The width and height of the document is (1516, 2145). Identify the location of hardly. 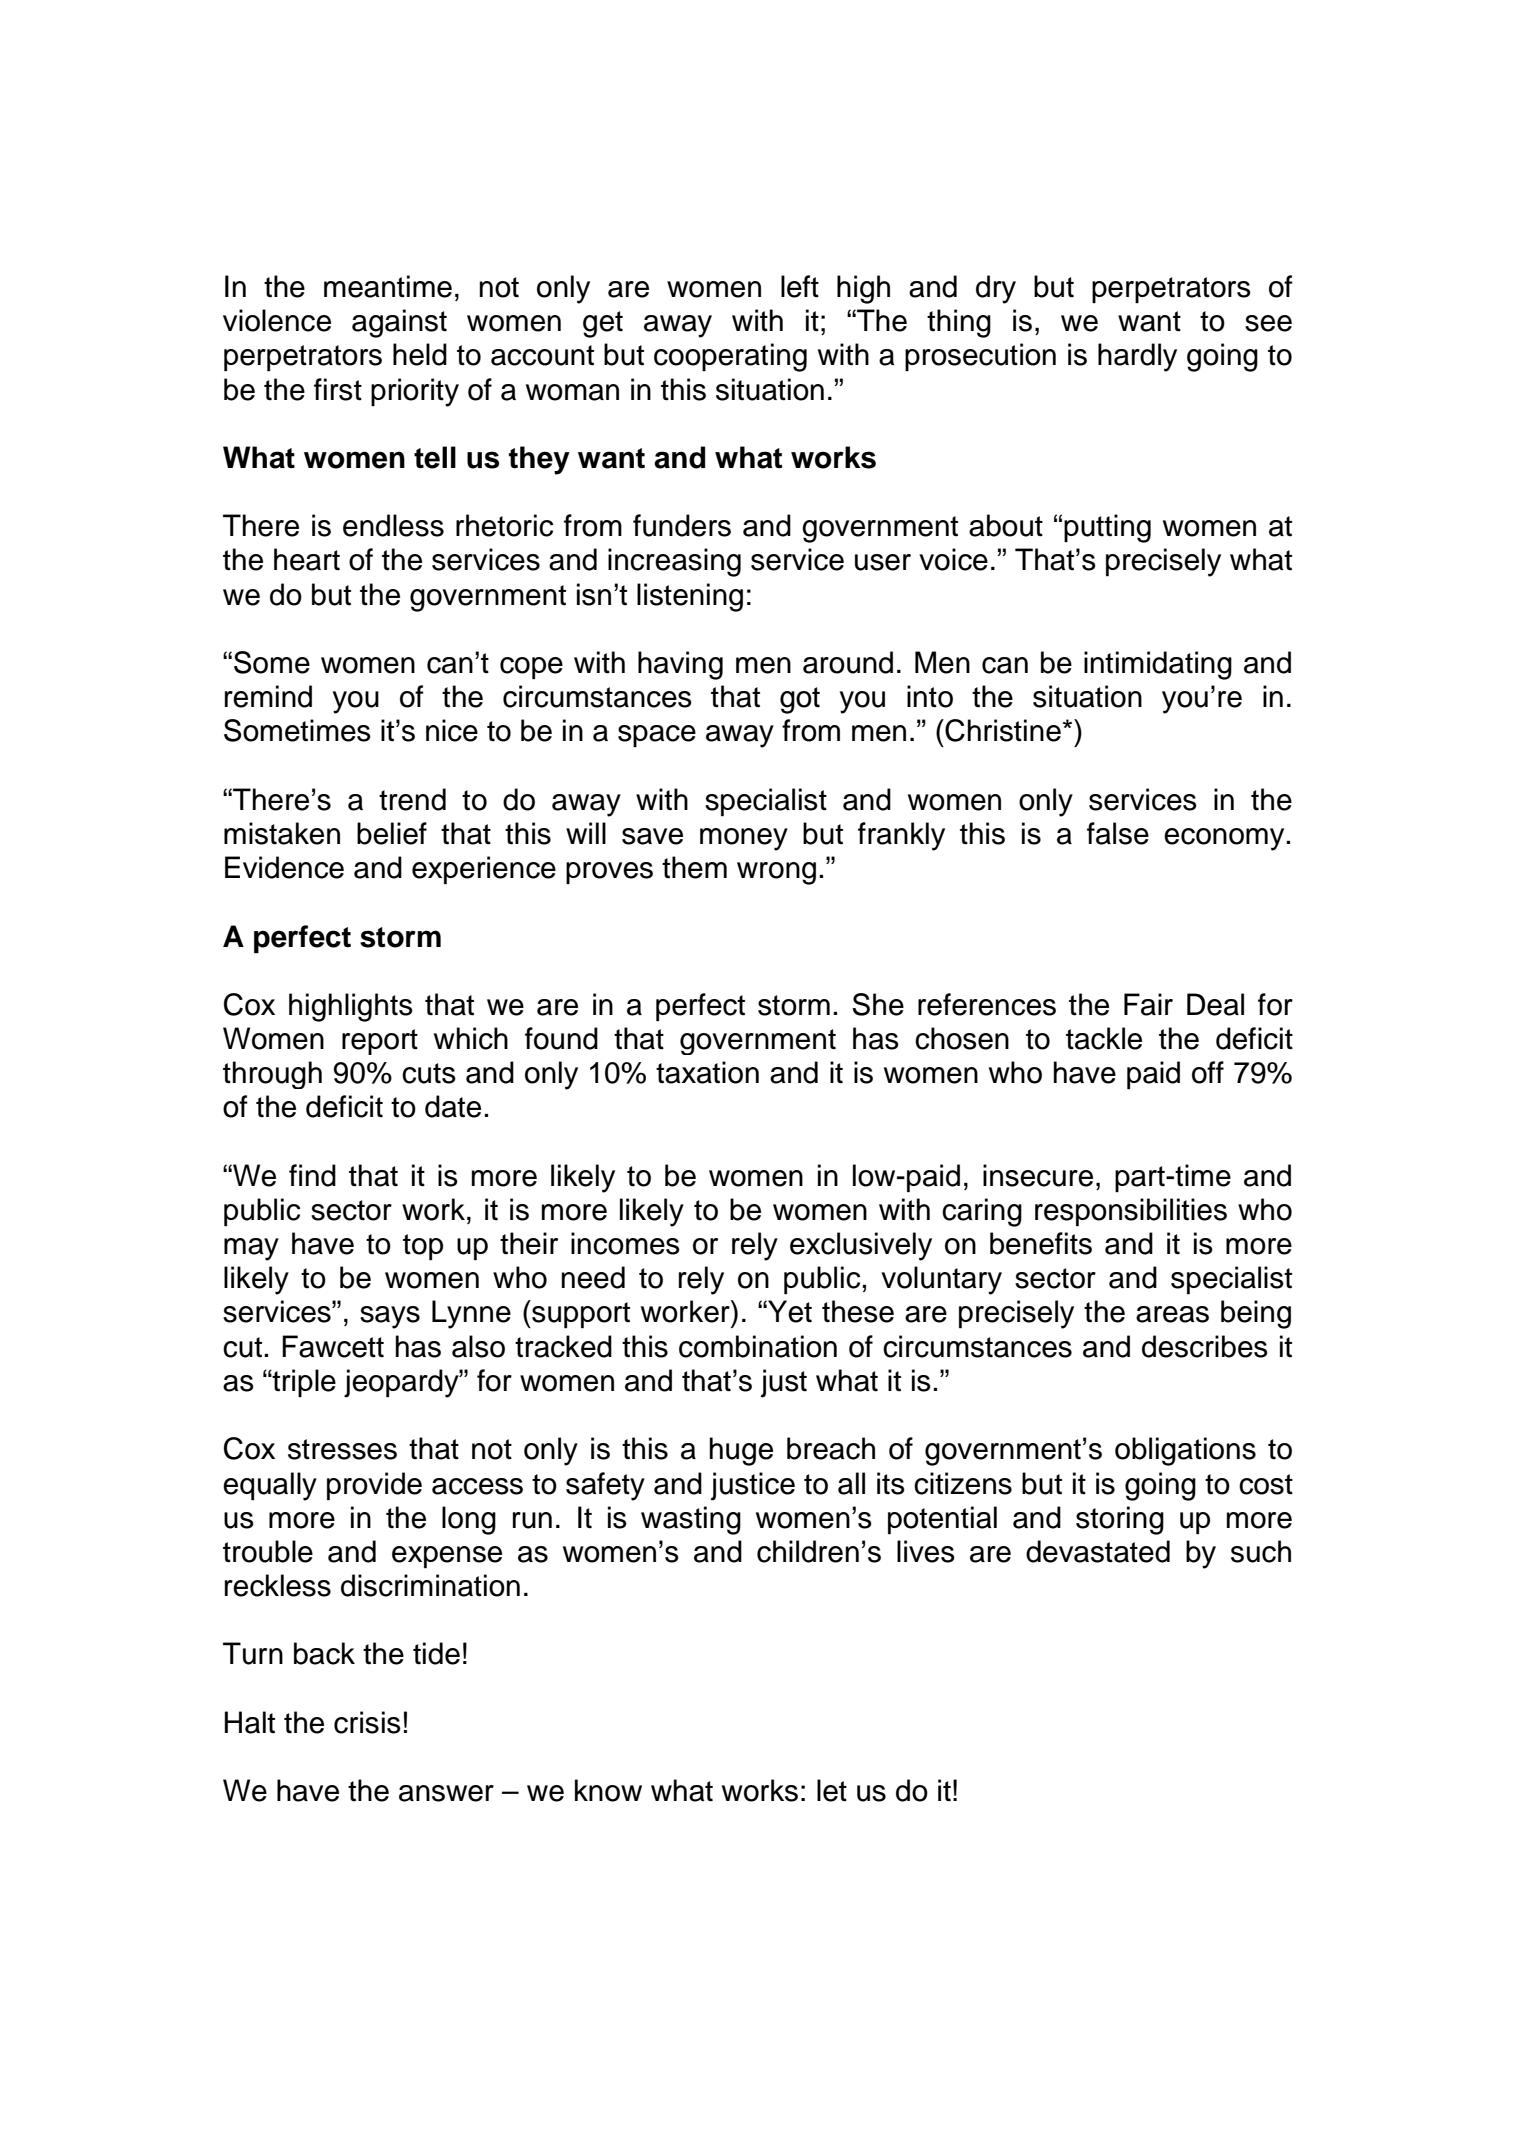
(1137, 357).
